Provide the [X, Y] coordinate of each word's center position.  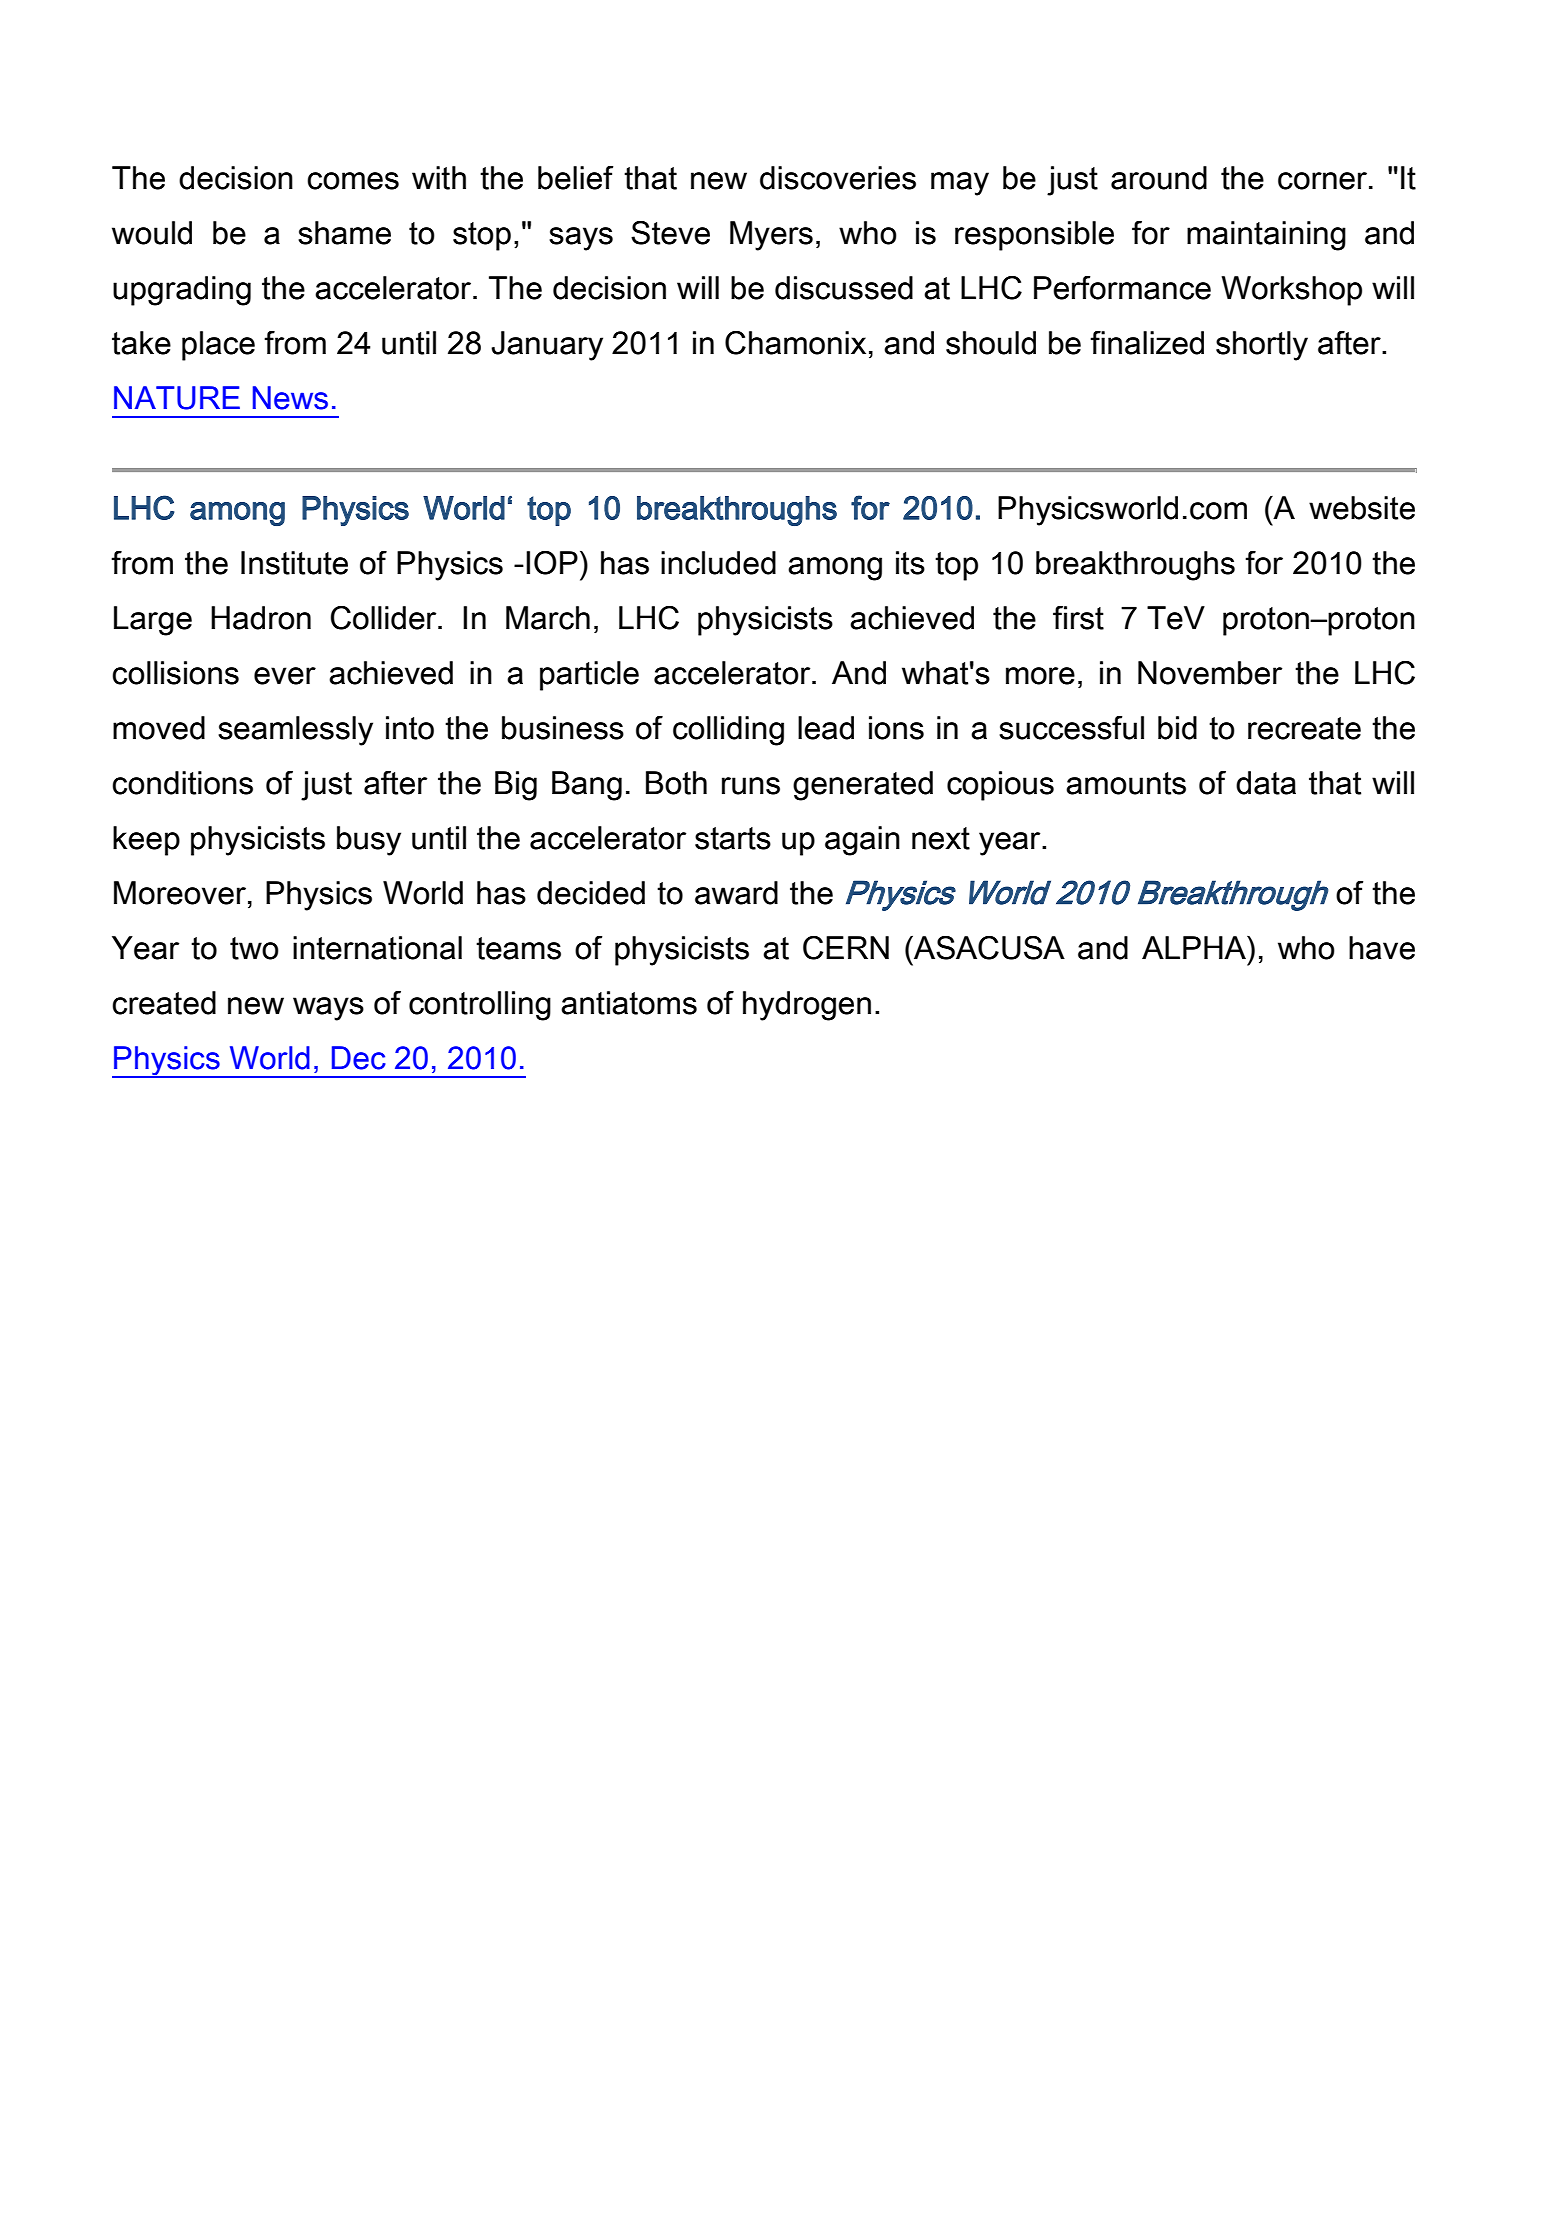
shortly [1262, 346]
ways [328, 1009]
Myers [771, 236]
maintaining [1266, 236]
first [1078, 618]
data [1266, 783]
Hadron [261, 618]
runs [751, 786]
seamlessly [295, 731]
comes [353, 181]
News [290, 398]
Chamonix [795, 343]
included [718, 563]
